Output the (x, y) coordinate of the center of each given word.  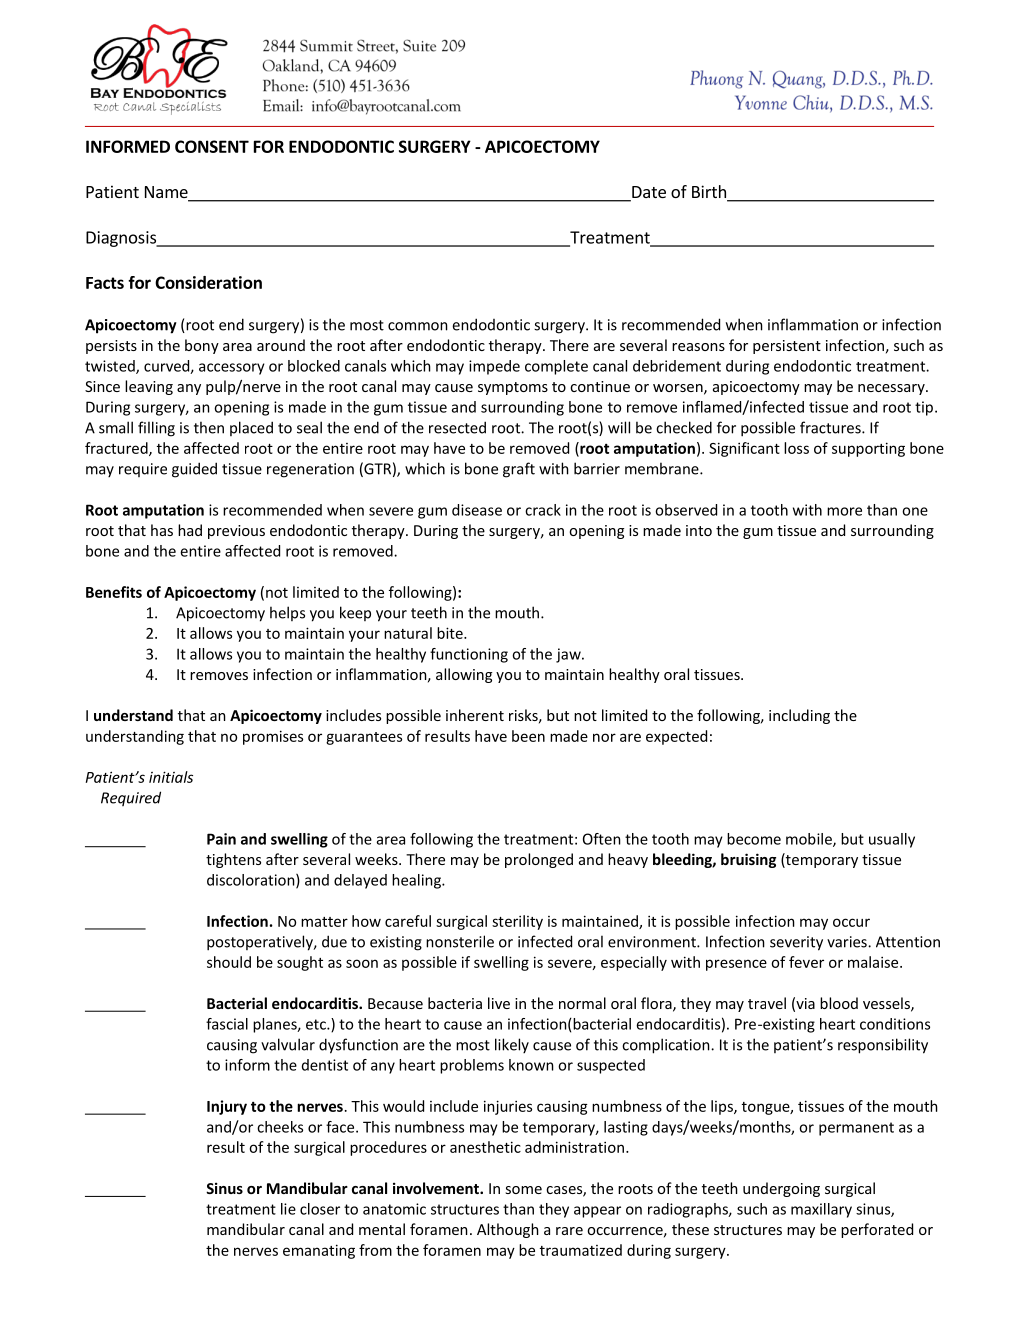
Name (167, 193)
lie (288, 1209)
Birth (710, 193)
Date (648, 193)
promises (273, 737)
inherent (475, 715)
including (799, 716)
